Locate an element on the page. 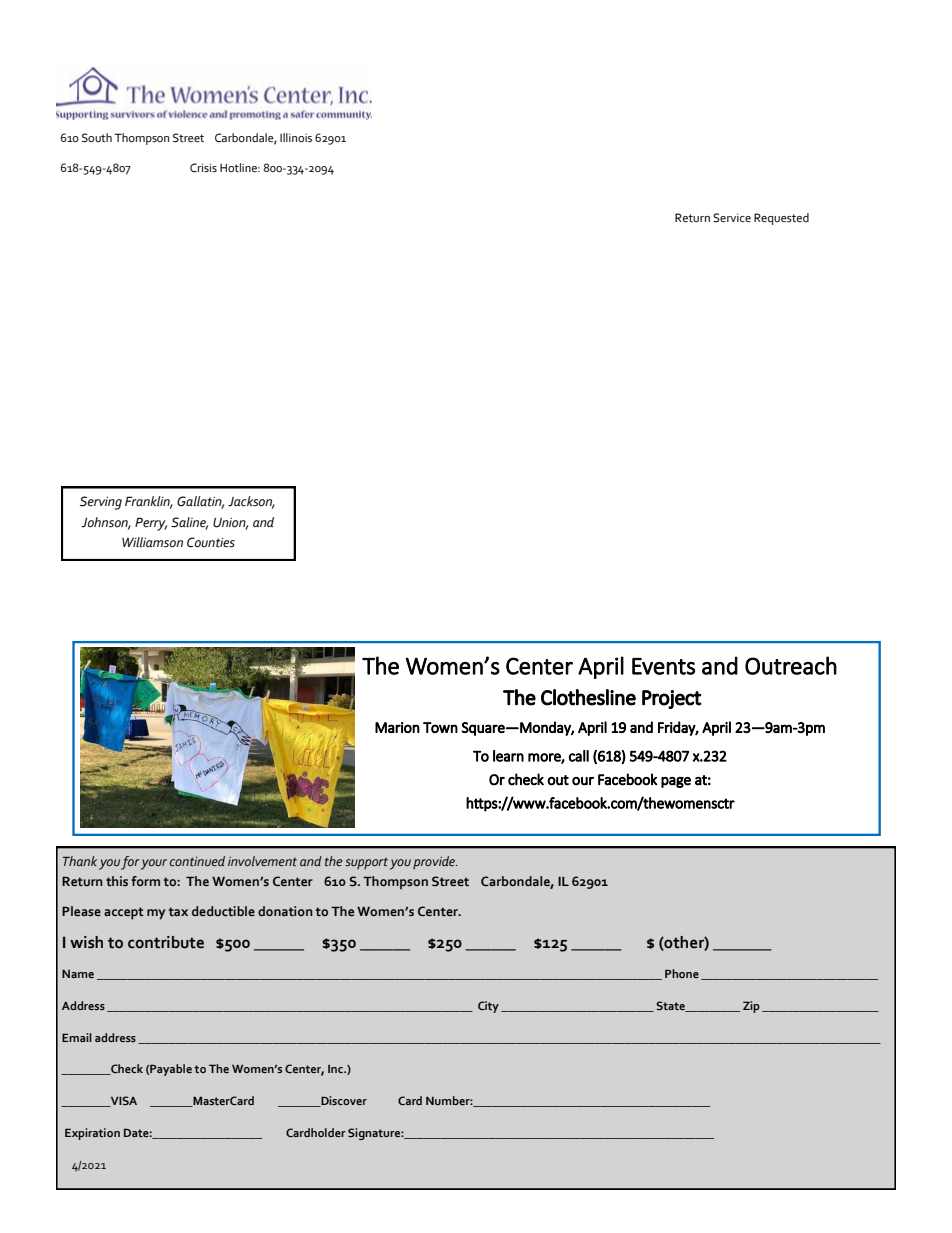 Image resolution: width=952 pixels, height=1233 pixels. Requested is located at coordinates (781, 219).
